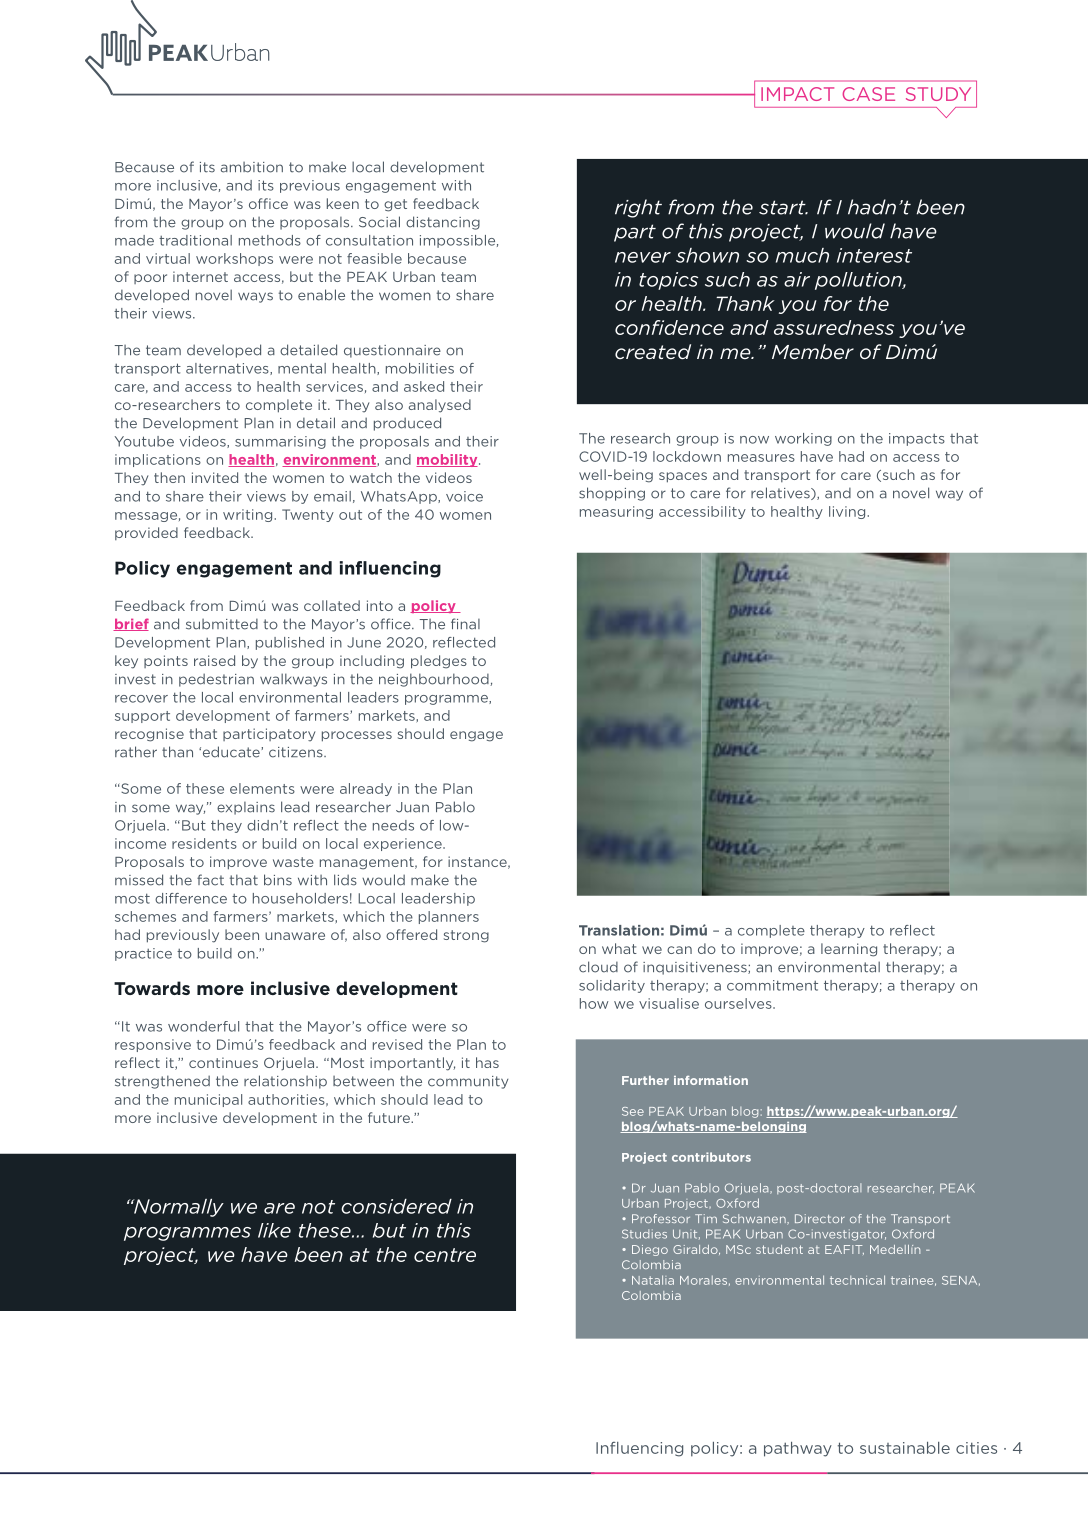 This document has width=1088, height=1539. What do you see at coordinates (638, 208) in the document?
I see `right` at bounding box center [638, 208].
